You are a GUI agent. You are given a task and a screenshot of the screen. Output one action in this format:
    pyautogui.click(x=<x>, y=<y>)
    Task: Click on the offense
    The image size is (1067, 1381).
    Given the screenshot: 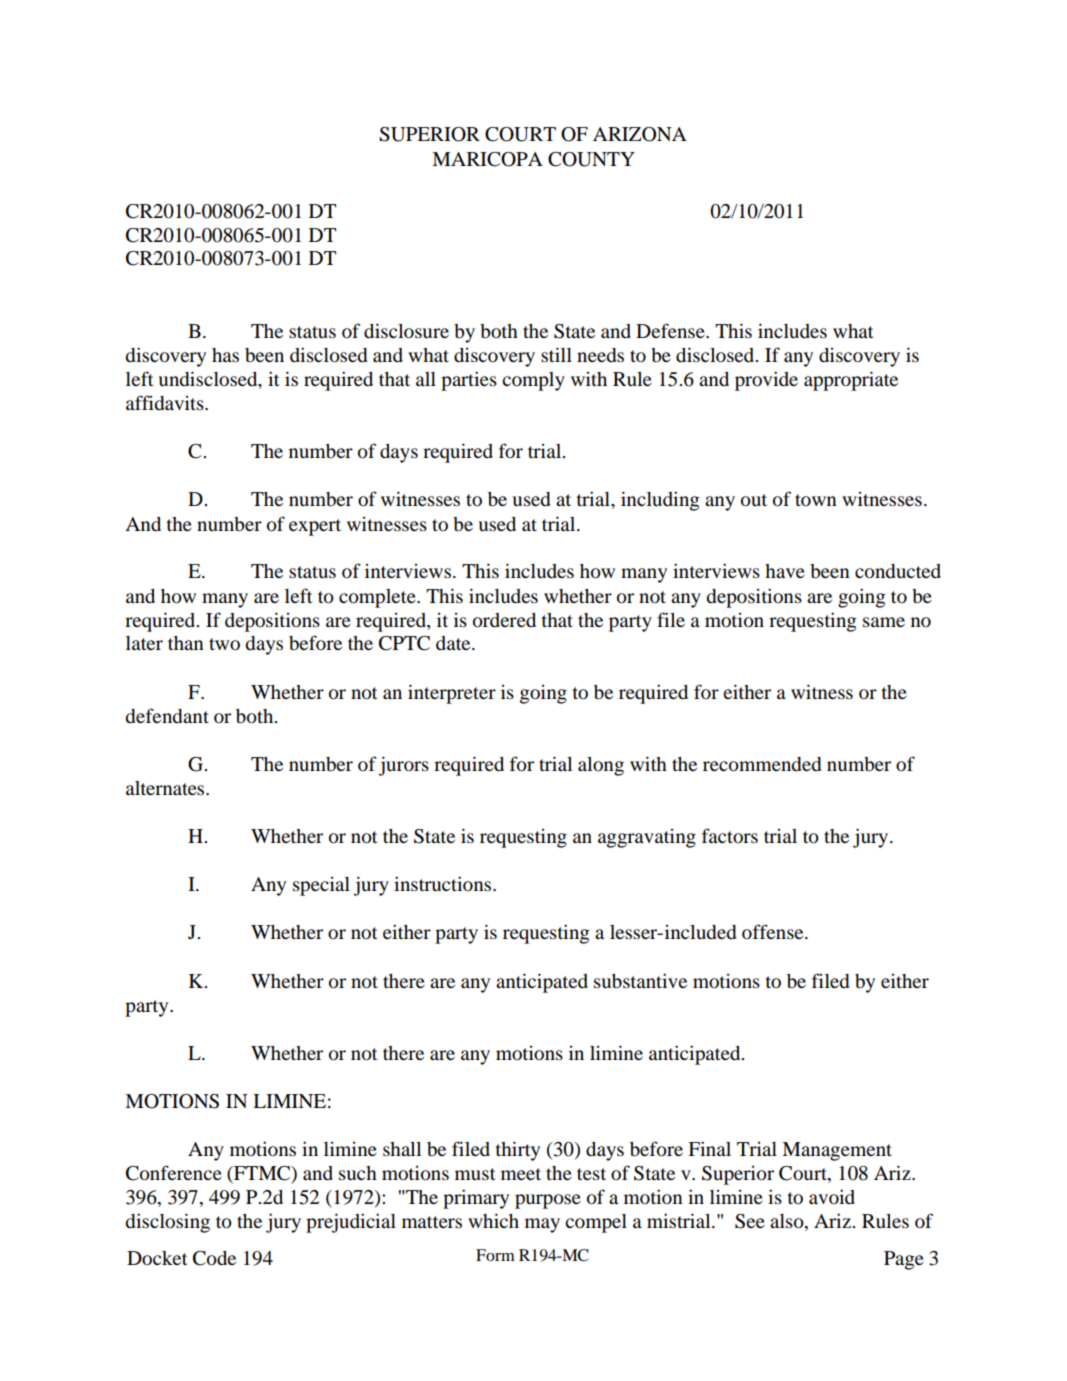 What is the action you would take?
    pyautogui.click(x=774, y=931)
